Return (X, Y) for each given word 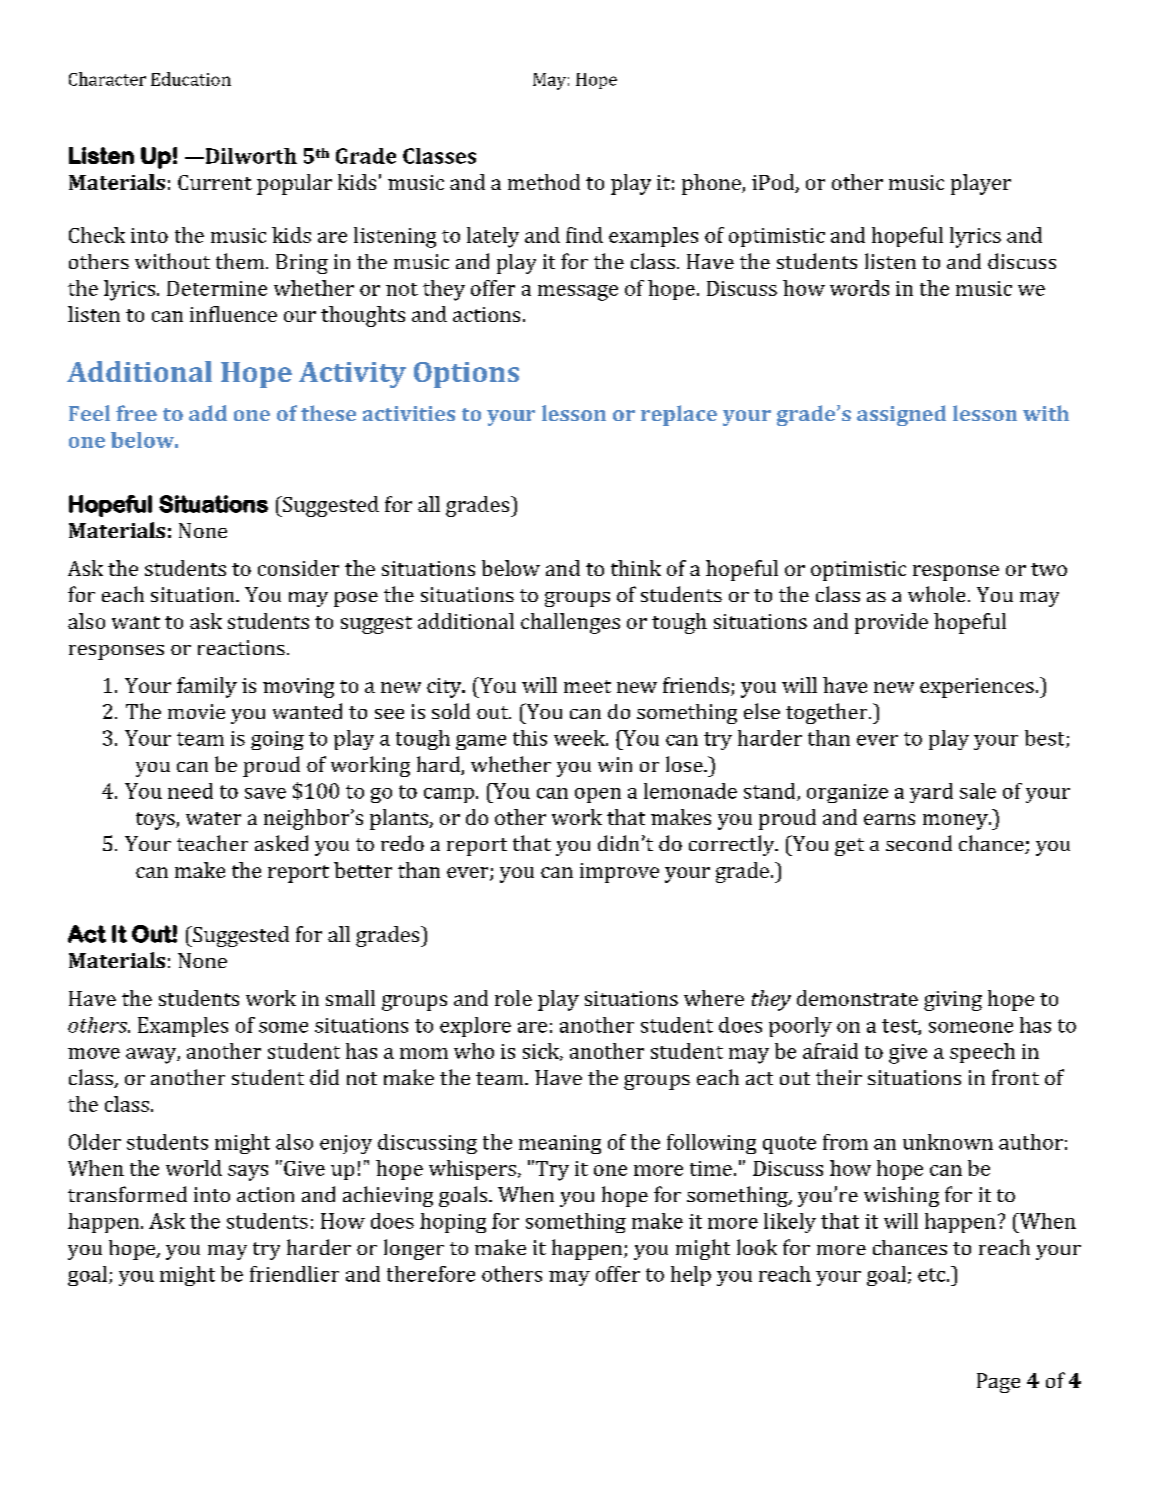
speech (982, 1053)
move (94, 1053)
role (513, 998)
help (691, 1276)
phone (712, 184)
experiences (977, 688)
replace (679, 415)
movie (196, 711)
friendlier (294, 1274)
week (580, 738)
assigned (901, 415)
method (544, 182)
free (136, 413)
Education (191, 79)
